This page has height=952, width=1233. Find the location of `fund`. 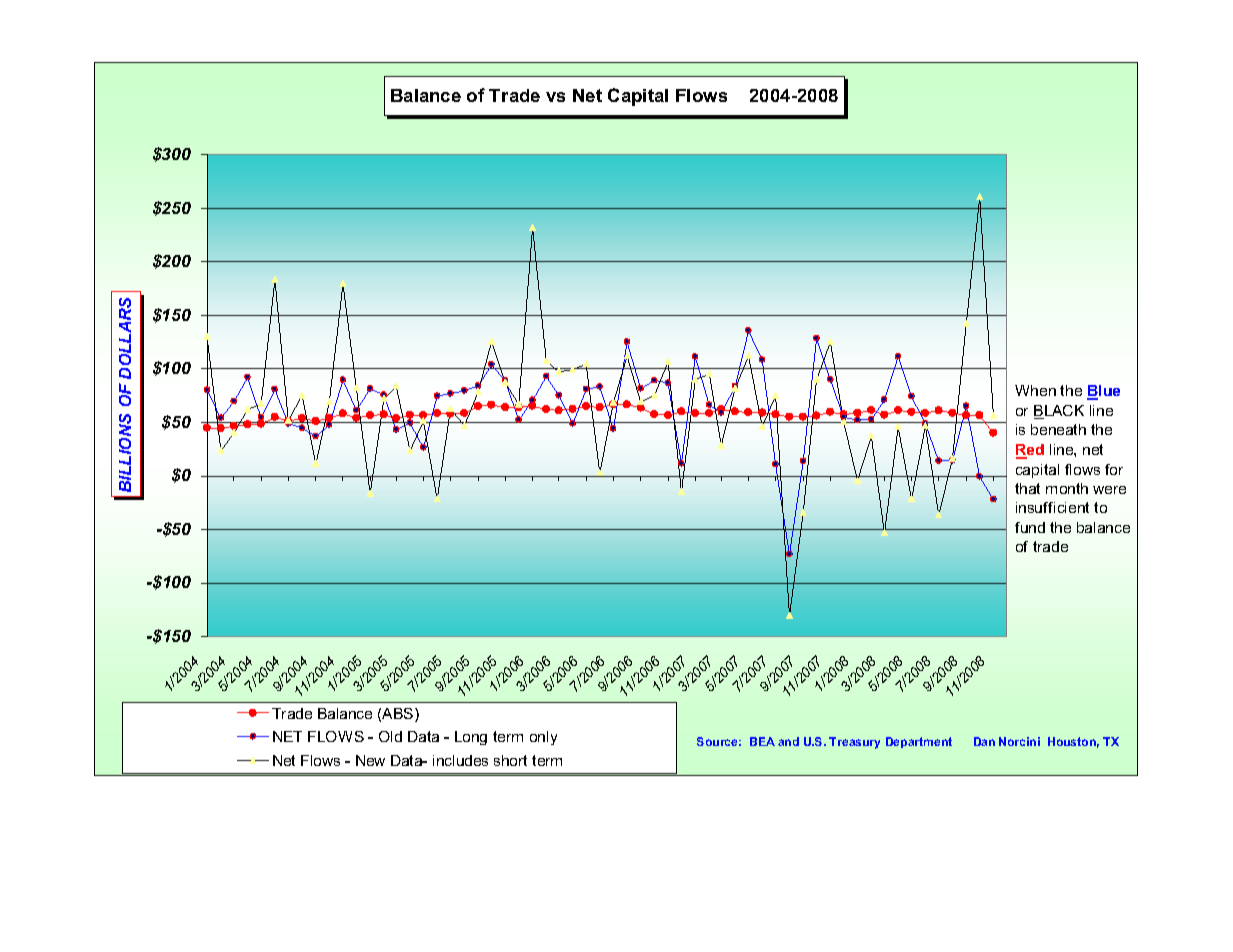

fund is located at coordinates (1030, 527).
